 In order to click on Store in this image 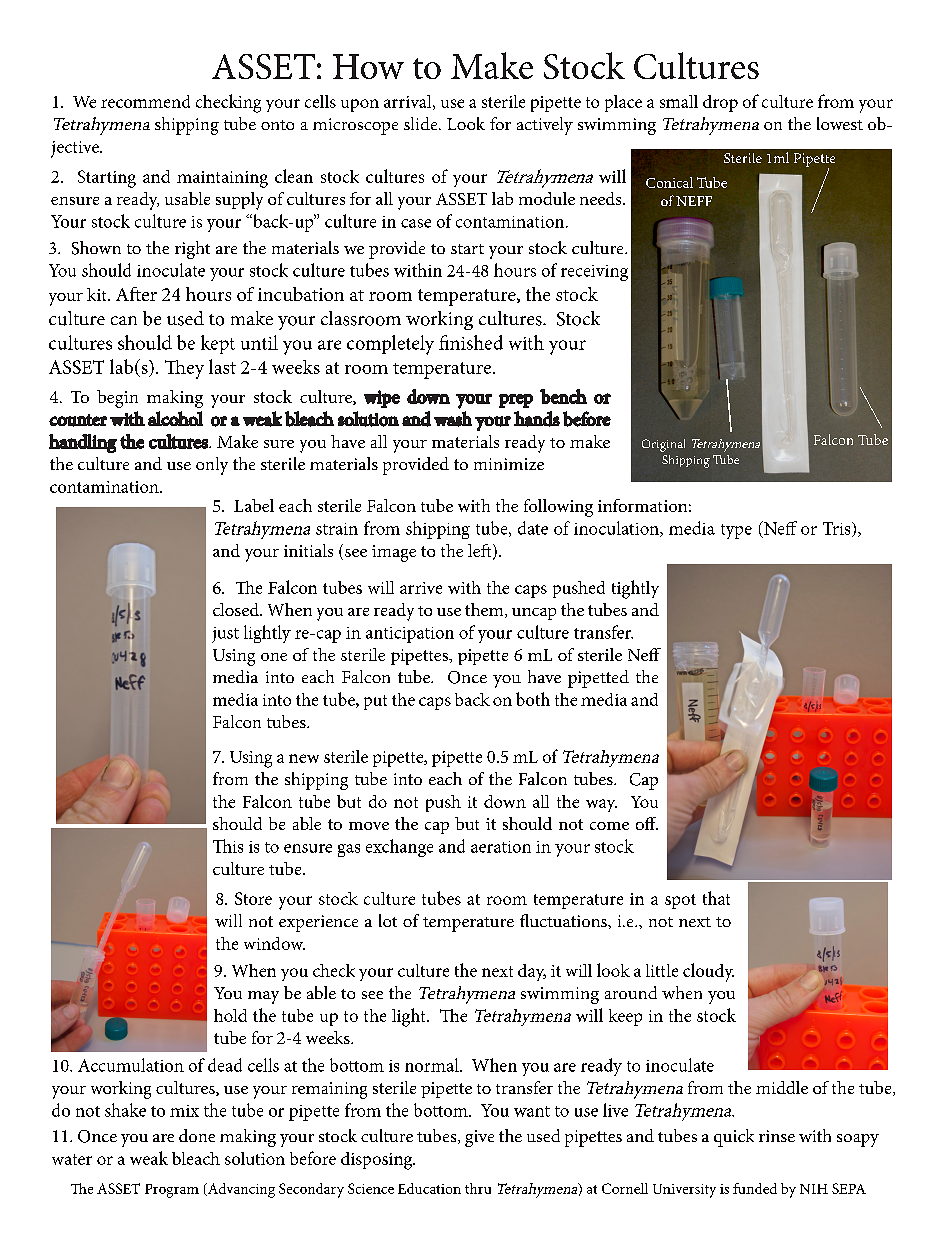, I will do `click(253, 898)`.
